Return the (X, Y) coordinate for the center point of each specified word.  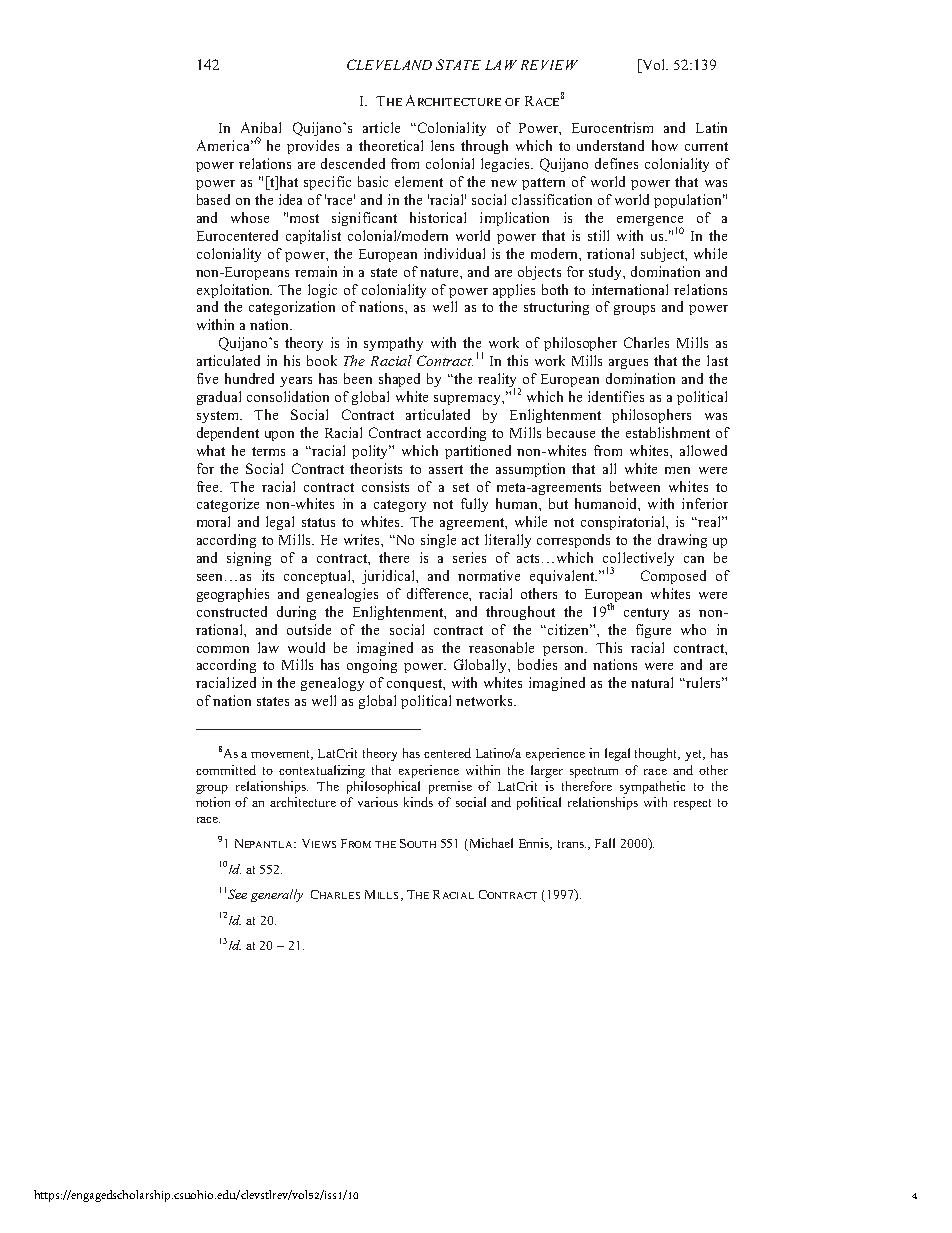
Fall (605, 843)
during (296, 613)
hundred (249, 378)
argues (628, 364)
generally (277, 895)
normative (489, 575)
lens (442, 145)
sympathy (393, 344)
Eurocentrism (612, 127)
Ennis (535, 844)
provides (313, 147)
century (646, 614)
